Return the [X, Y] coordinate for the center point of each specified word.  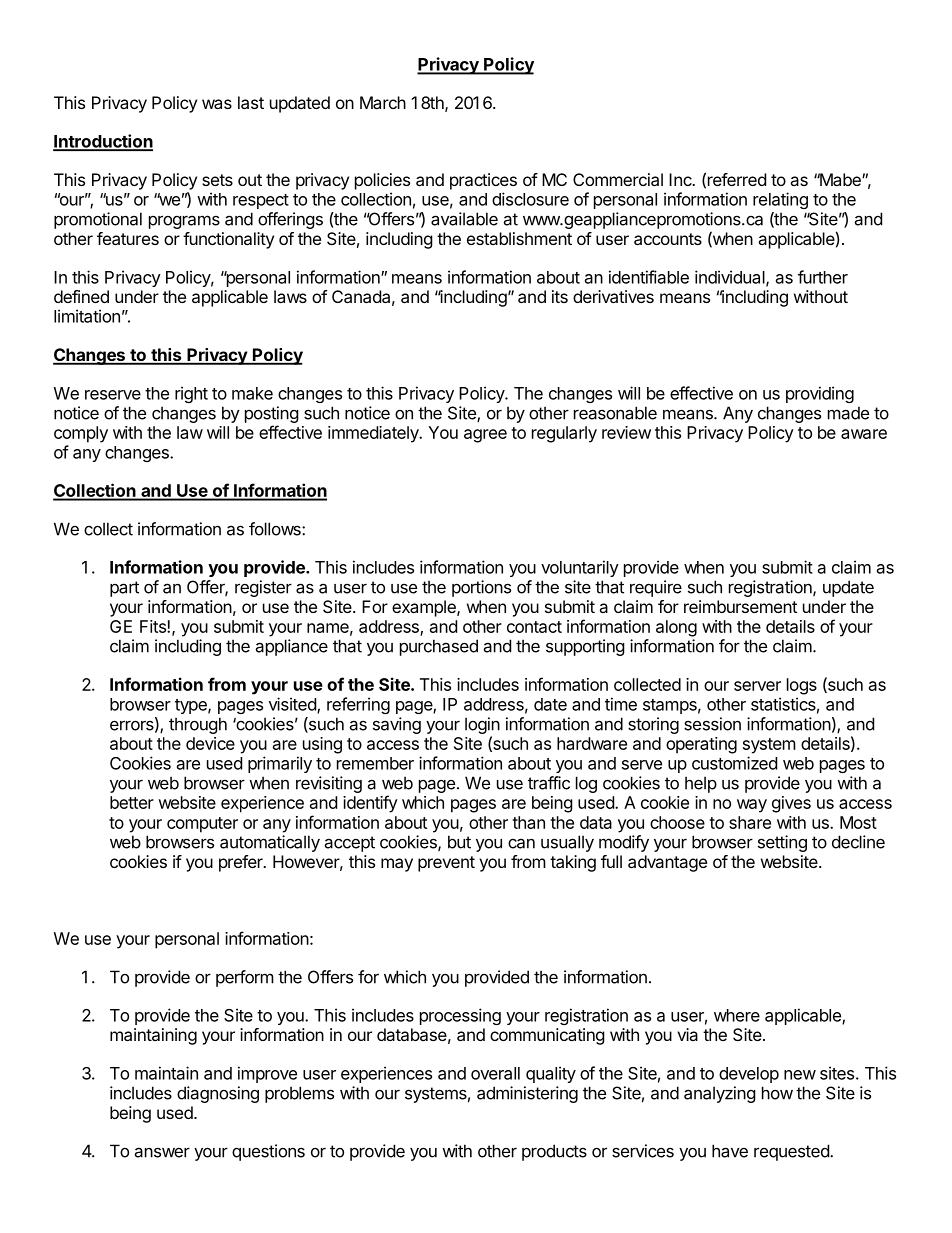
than [528, 822]
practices [483, 181]
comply [81, 434]
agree [485, 436]
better [132, 802]
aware [864, 434]
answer [162, 1152]
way [752, 806]
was [217, 104]
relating [780, 200]
